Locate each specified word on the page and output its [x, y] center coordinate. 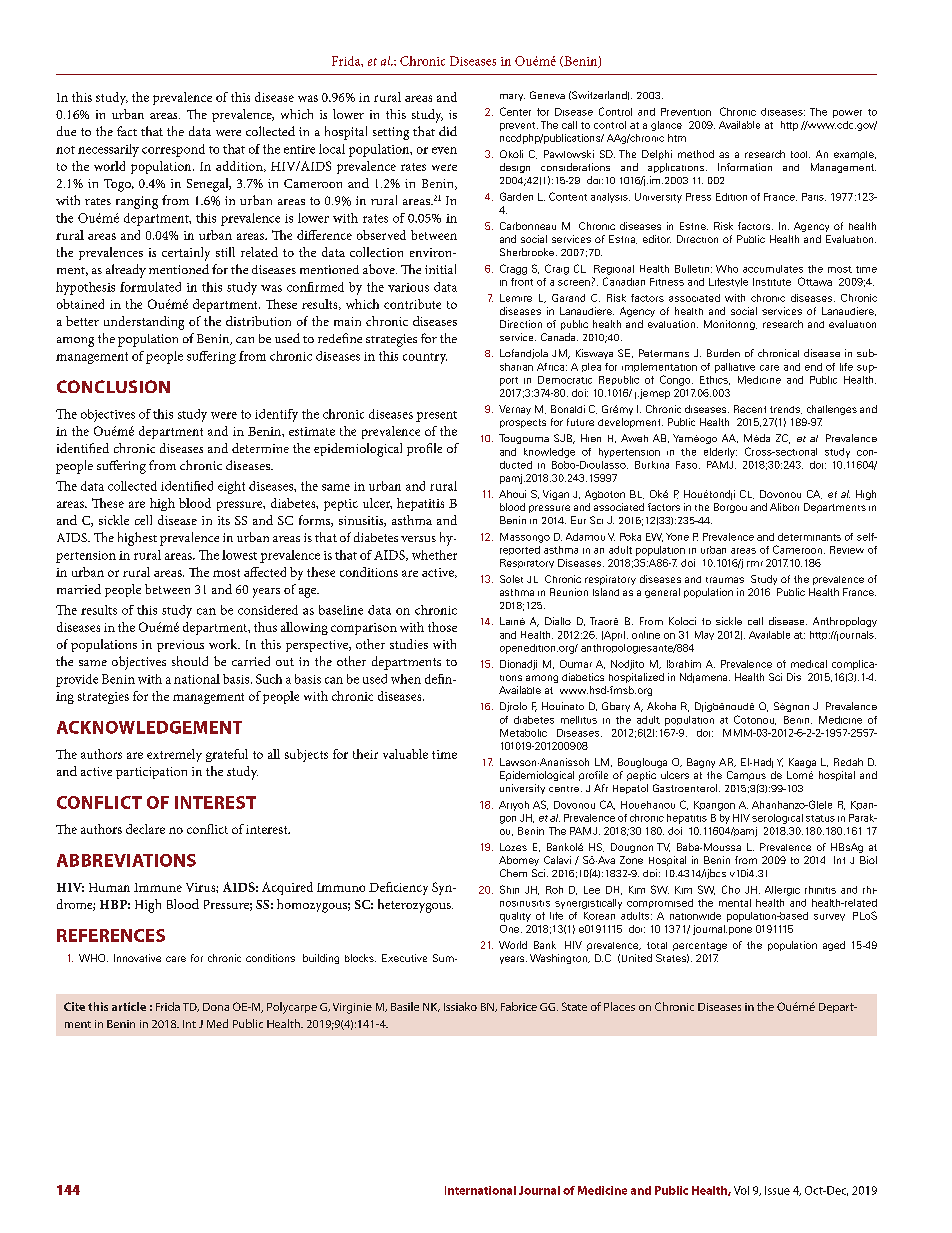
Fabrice [519, 1006]
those [442, 627]
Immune [158, 887]
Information [745, 167]
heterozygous [415, 906]
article [129, 1006]
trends [786, 410]
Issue [777, 1190]
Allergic [782, 891]
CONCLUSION [113, 386]
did [448, 131]
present [436, 416]
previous [180, 646]
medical [809, 664]
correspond [173, 150]
